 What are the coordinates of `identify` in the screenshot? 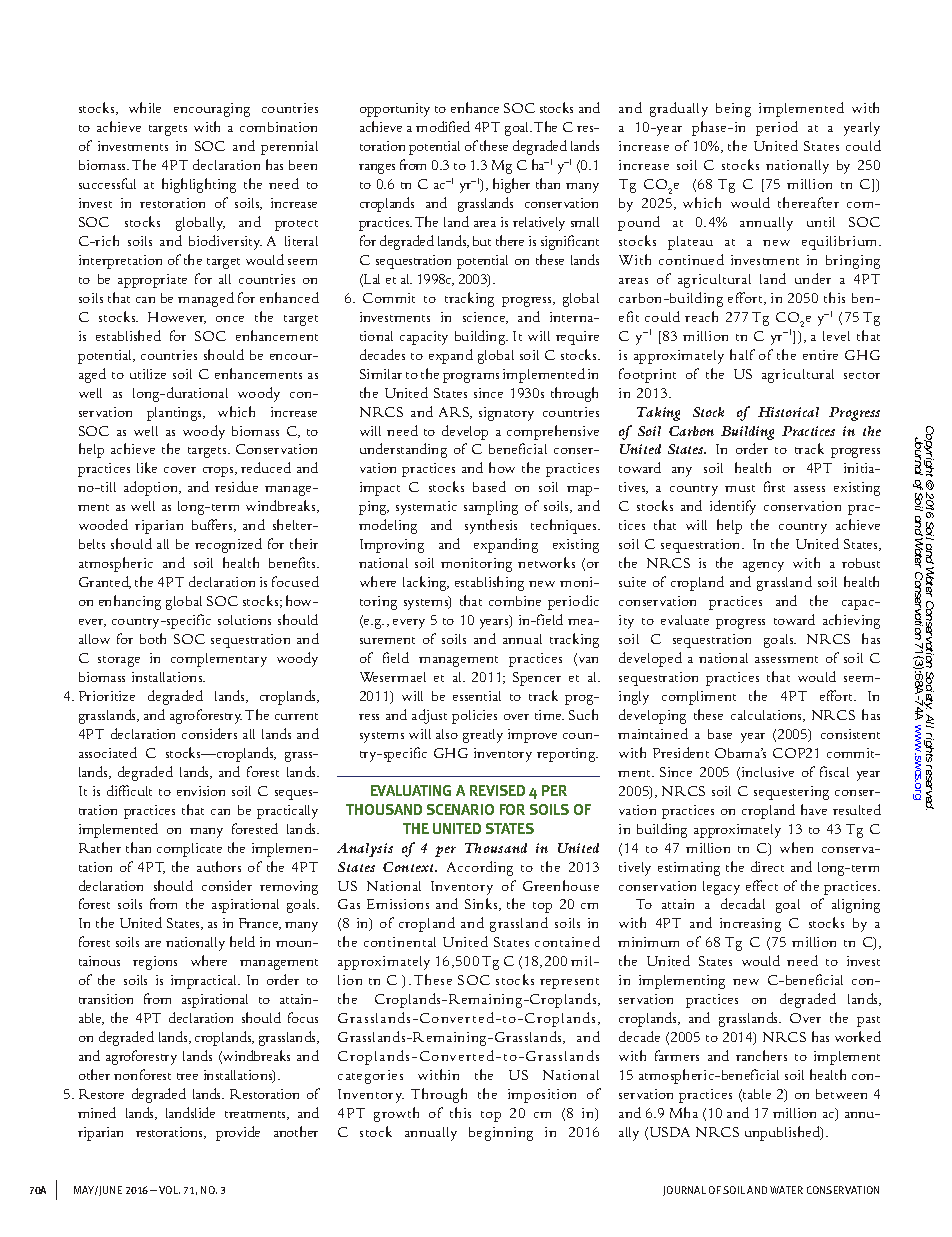 It's located at (733, 507).
